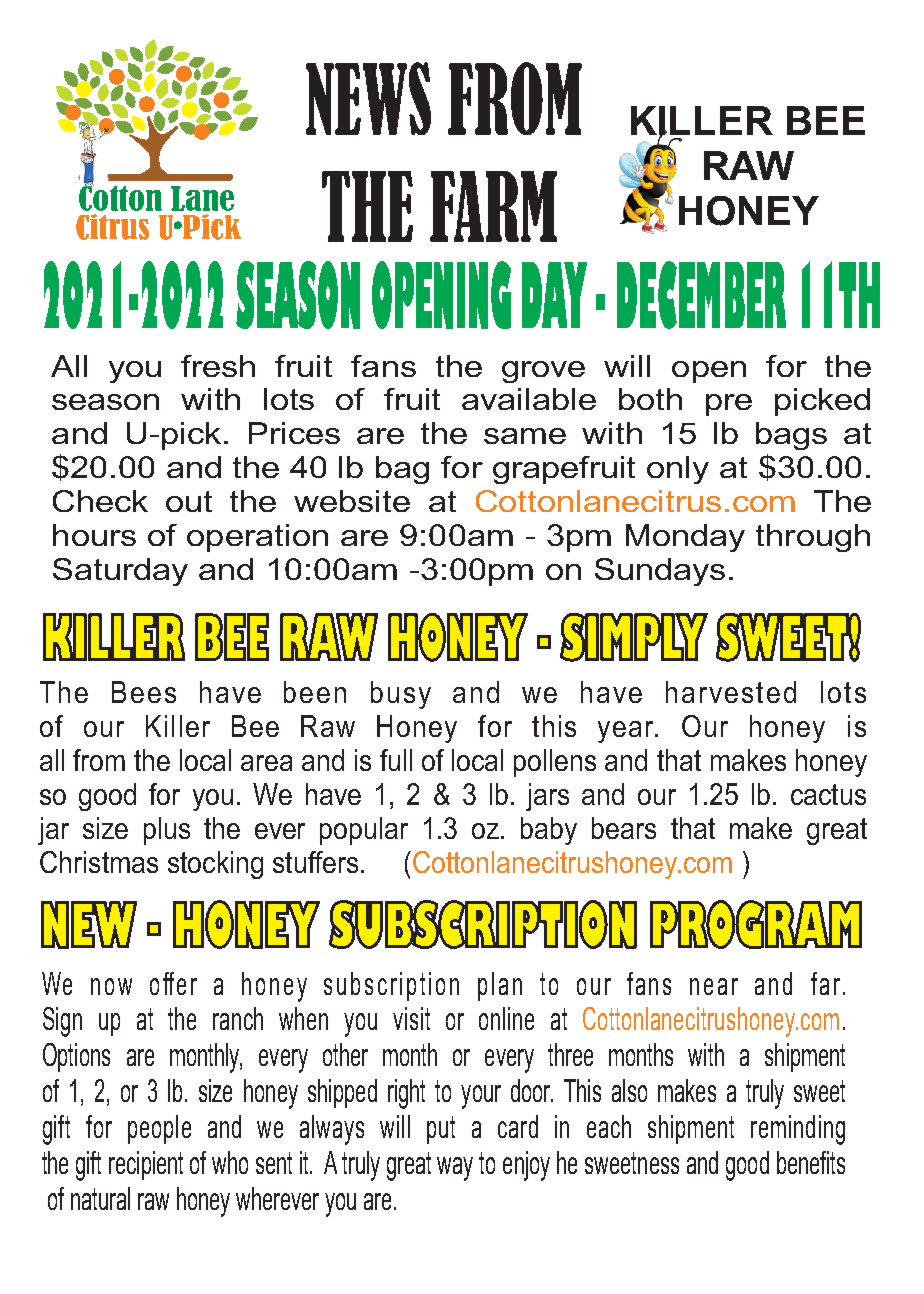 The width and height of the screenshot is (924, 1294). I want to click on Christmas, so click(99, 862).
